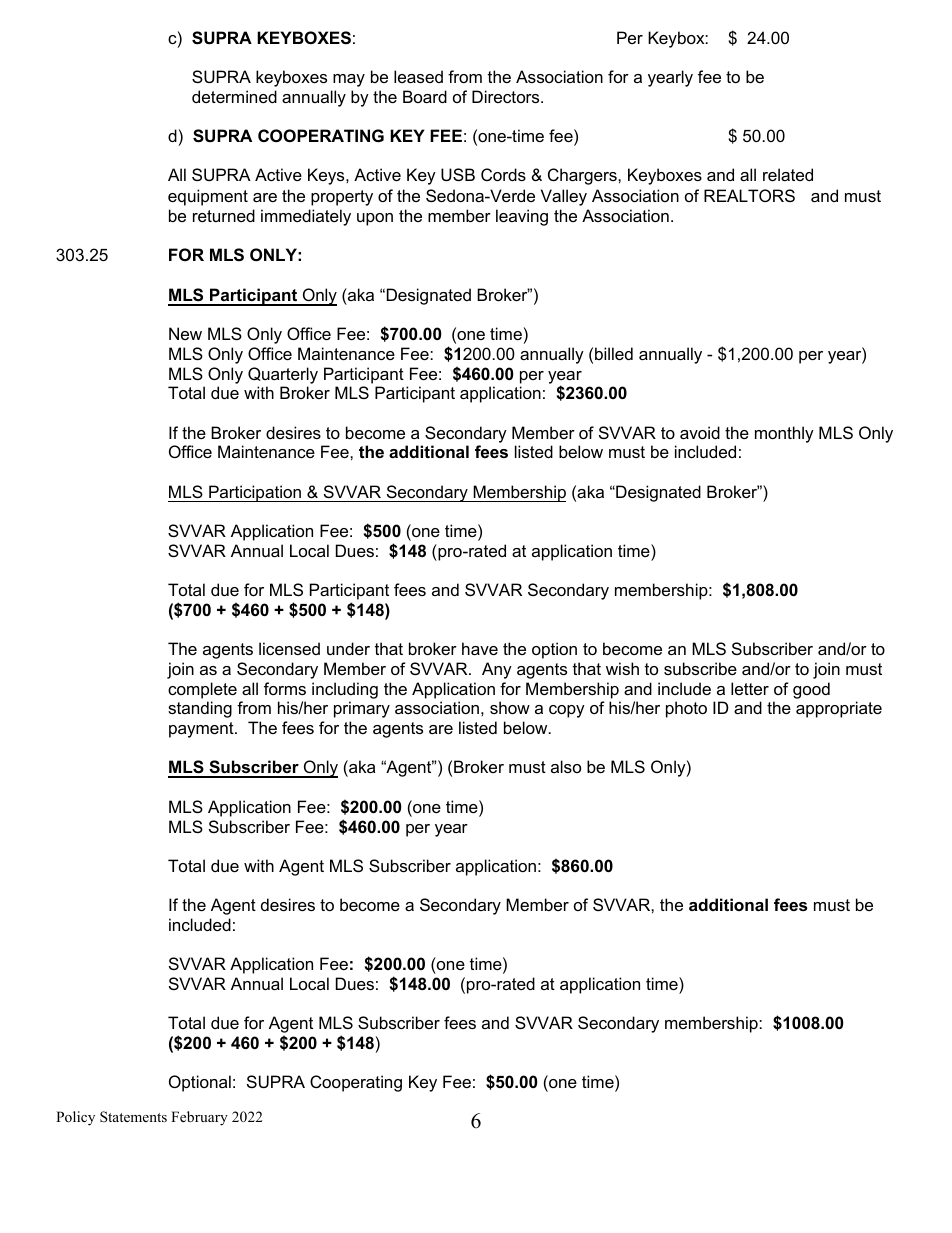  I want to click on related, so click(788, 174).
